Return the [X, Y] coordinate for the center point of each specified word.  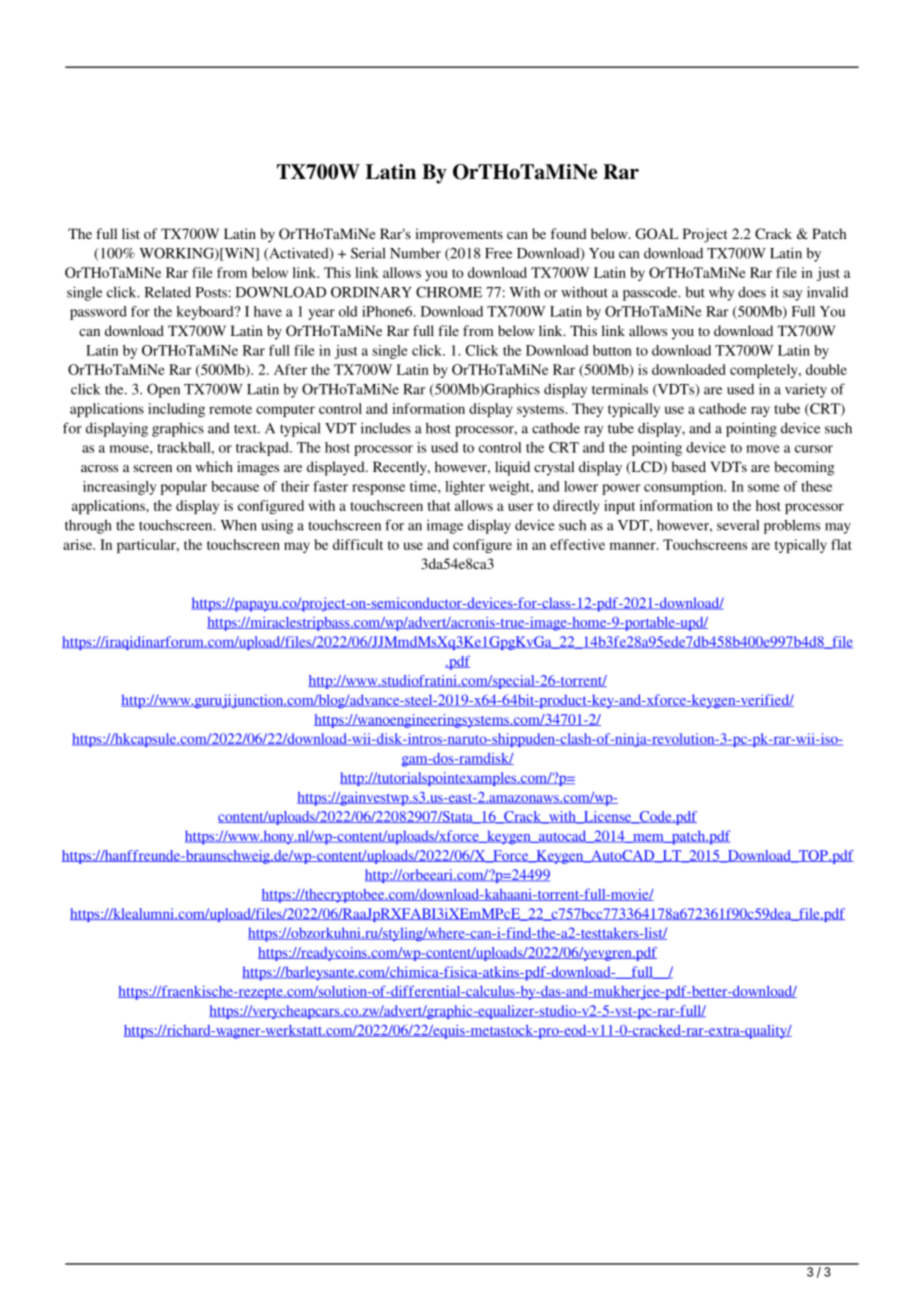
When [238, 525]
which [214, 466]
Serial [368, 253]
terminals [620, 389]
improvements [459, 235]
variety [806, 390]
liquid [512, 468]
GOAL [657, 234]
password [98, 313]
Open [163, 390]
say [792, 295]
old [348, 311]
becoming [804, 468]
